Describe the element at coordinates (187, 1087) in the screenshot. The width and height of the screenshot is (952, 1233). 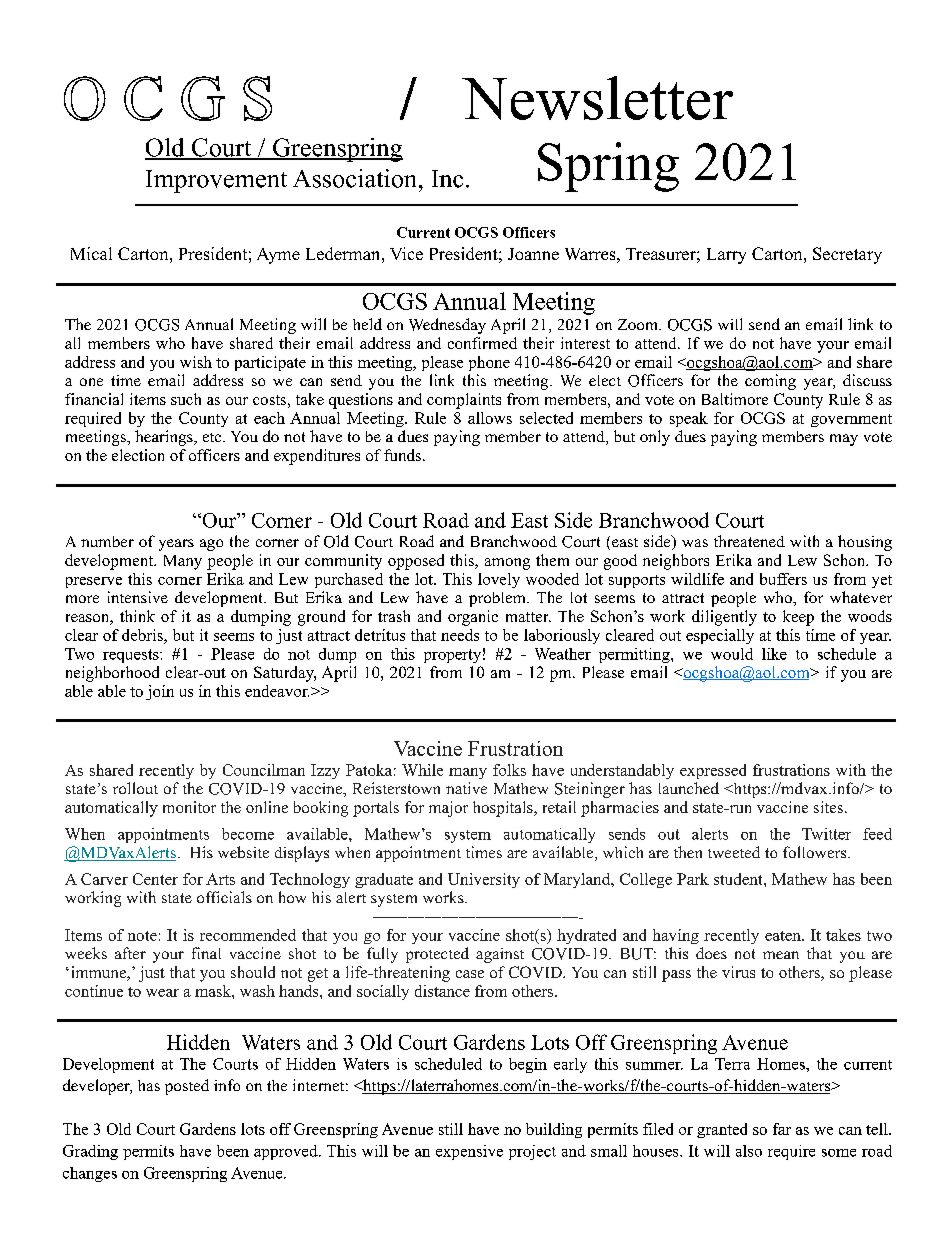
I see `posted` at that location.
